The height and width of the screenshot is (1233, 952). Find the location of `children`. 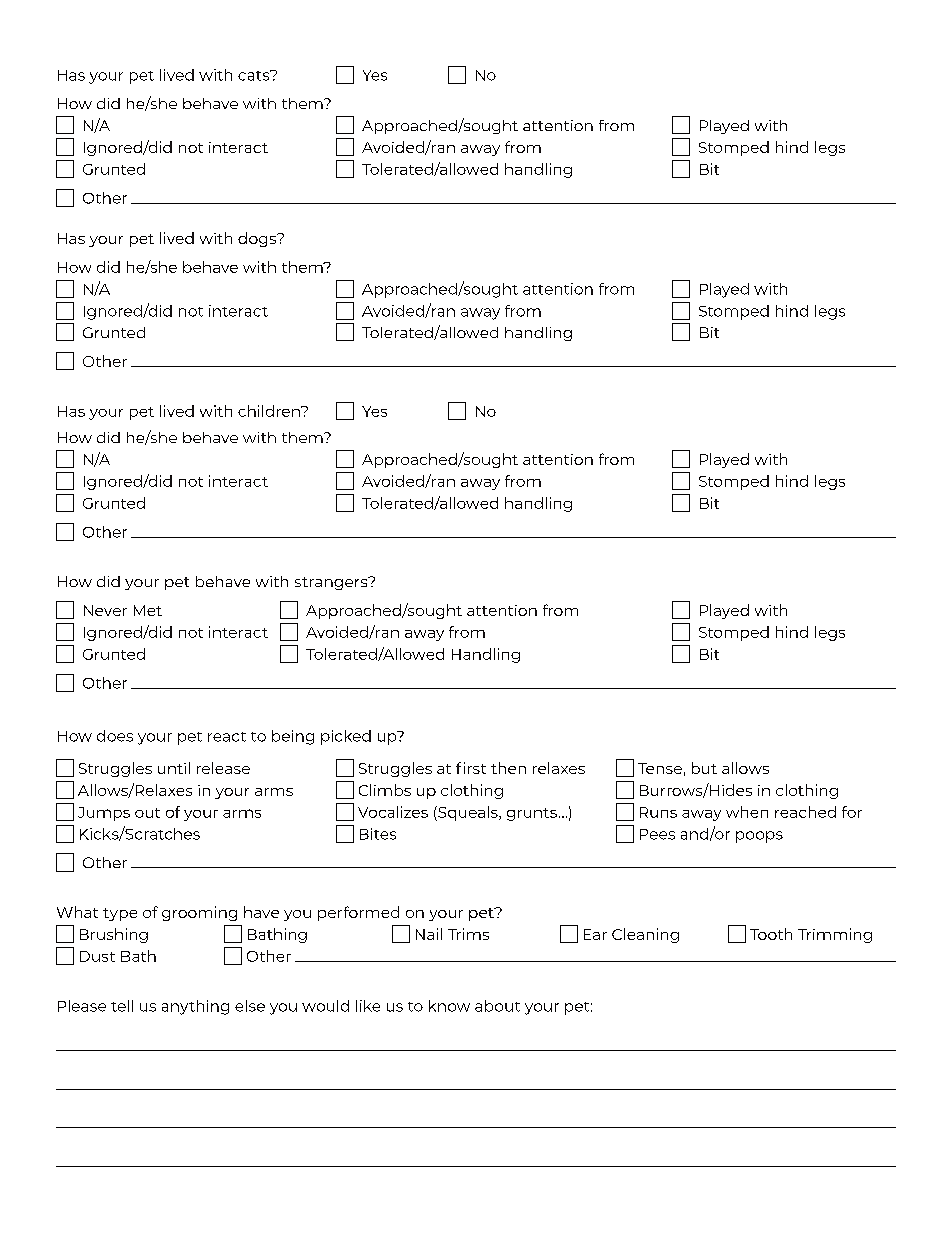

children is located at coordinates (270, 411).
